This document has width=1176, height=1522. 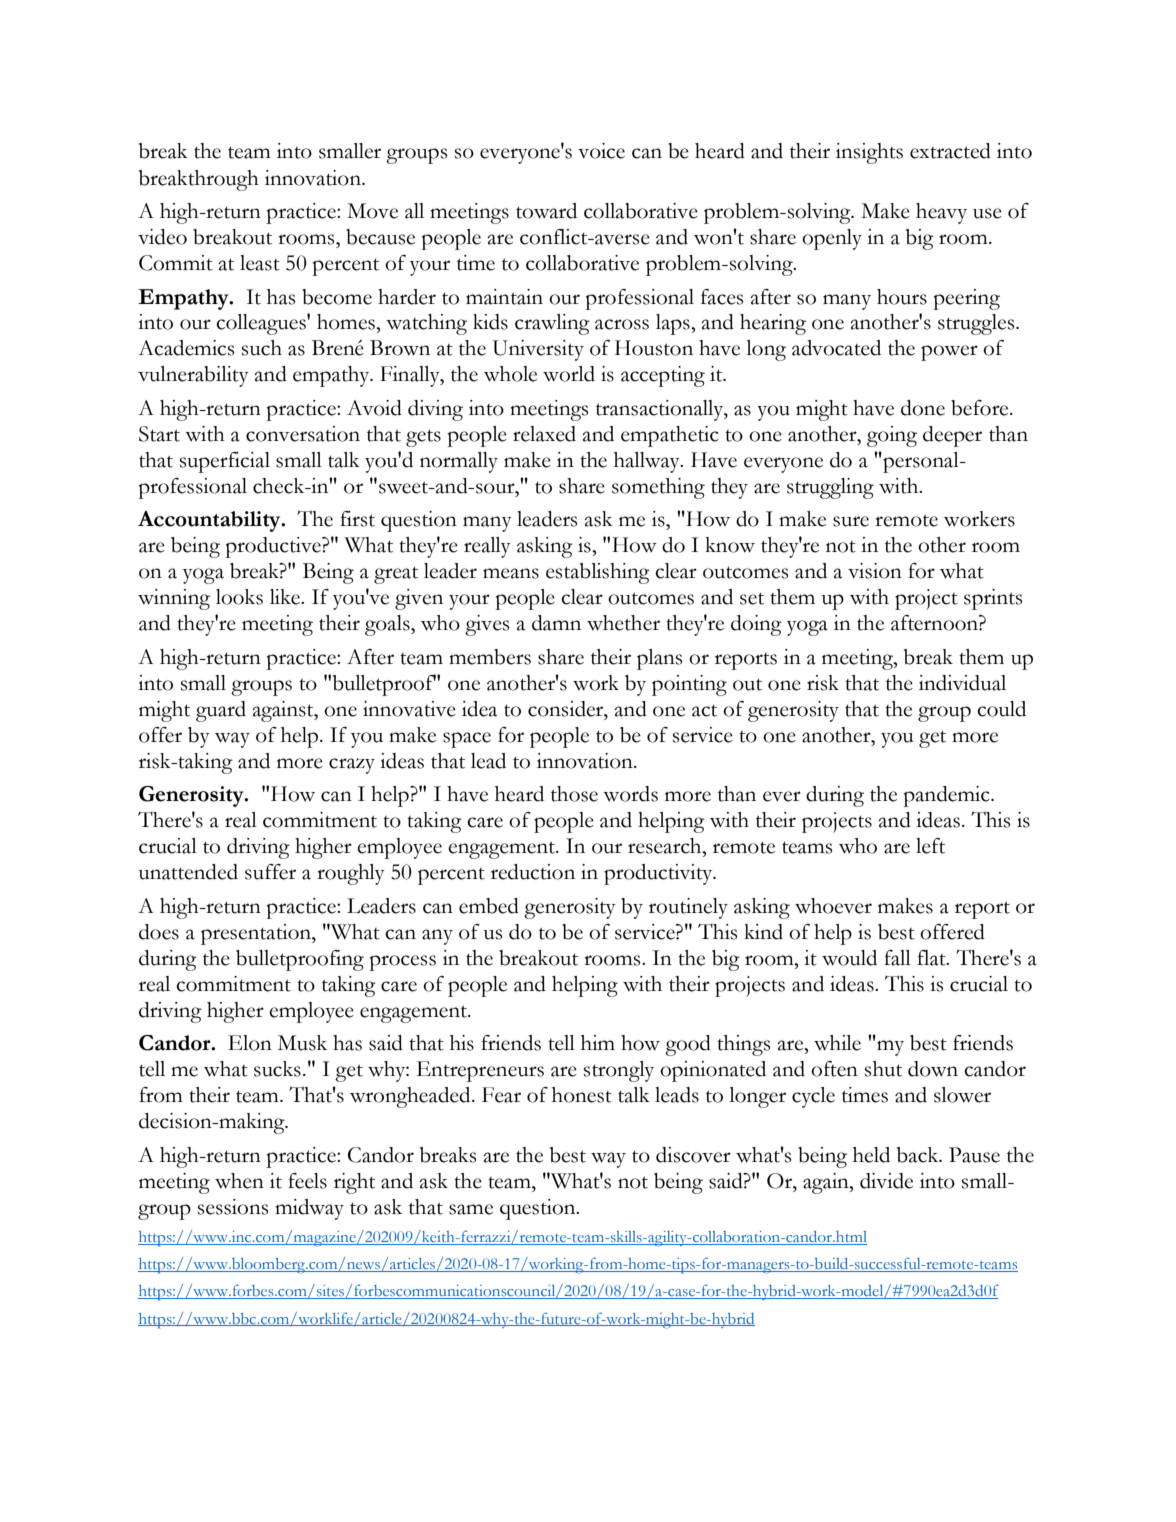 What do you see at coordinates (372, 211) in the document?
I see `Move` at bounding box center [372, 211].
